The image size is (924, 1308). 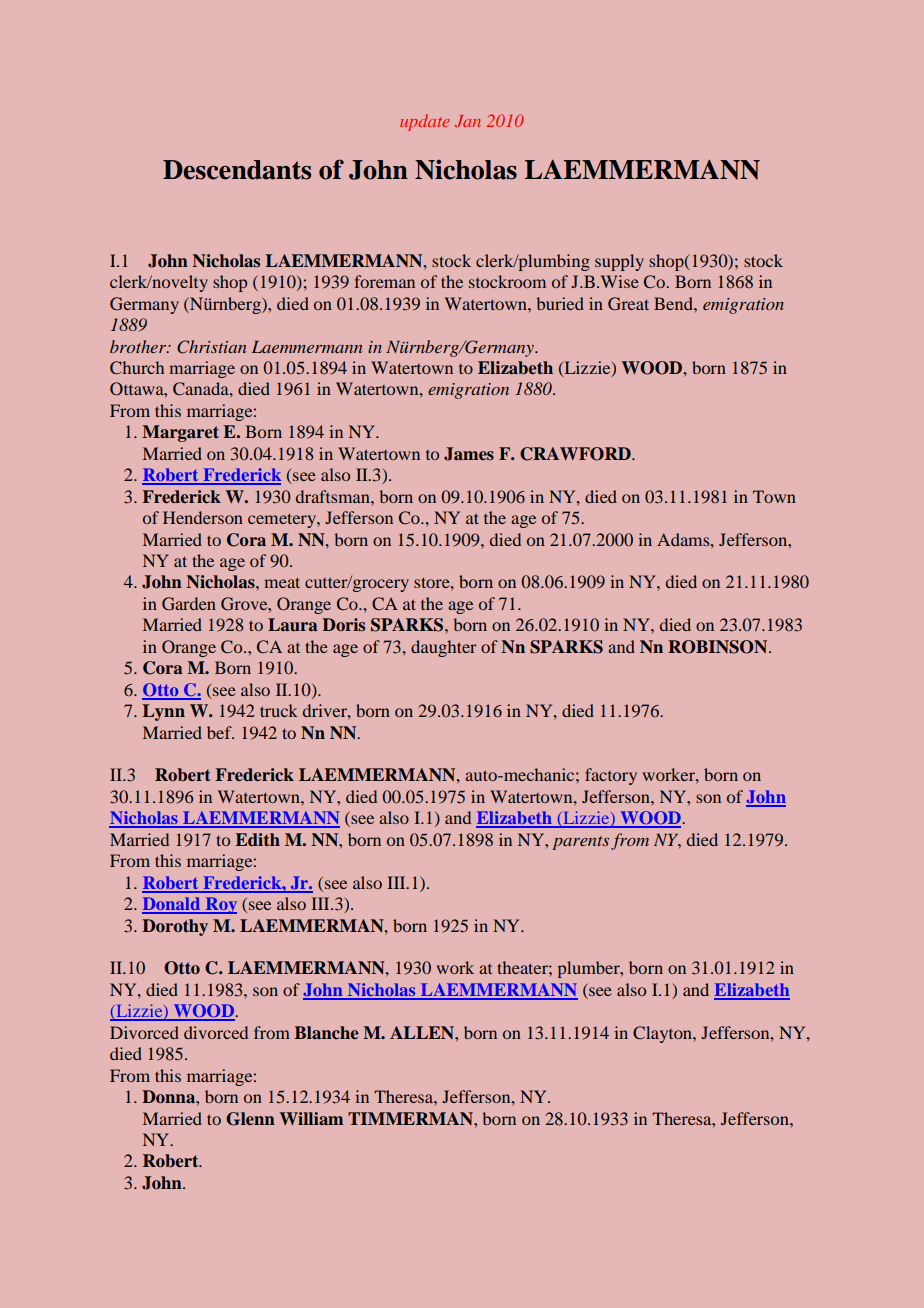 I want to click on Glenn, so click(x=250, y=1119).
